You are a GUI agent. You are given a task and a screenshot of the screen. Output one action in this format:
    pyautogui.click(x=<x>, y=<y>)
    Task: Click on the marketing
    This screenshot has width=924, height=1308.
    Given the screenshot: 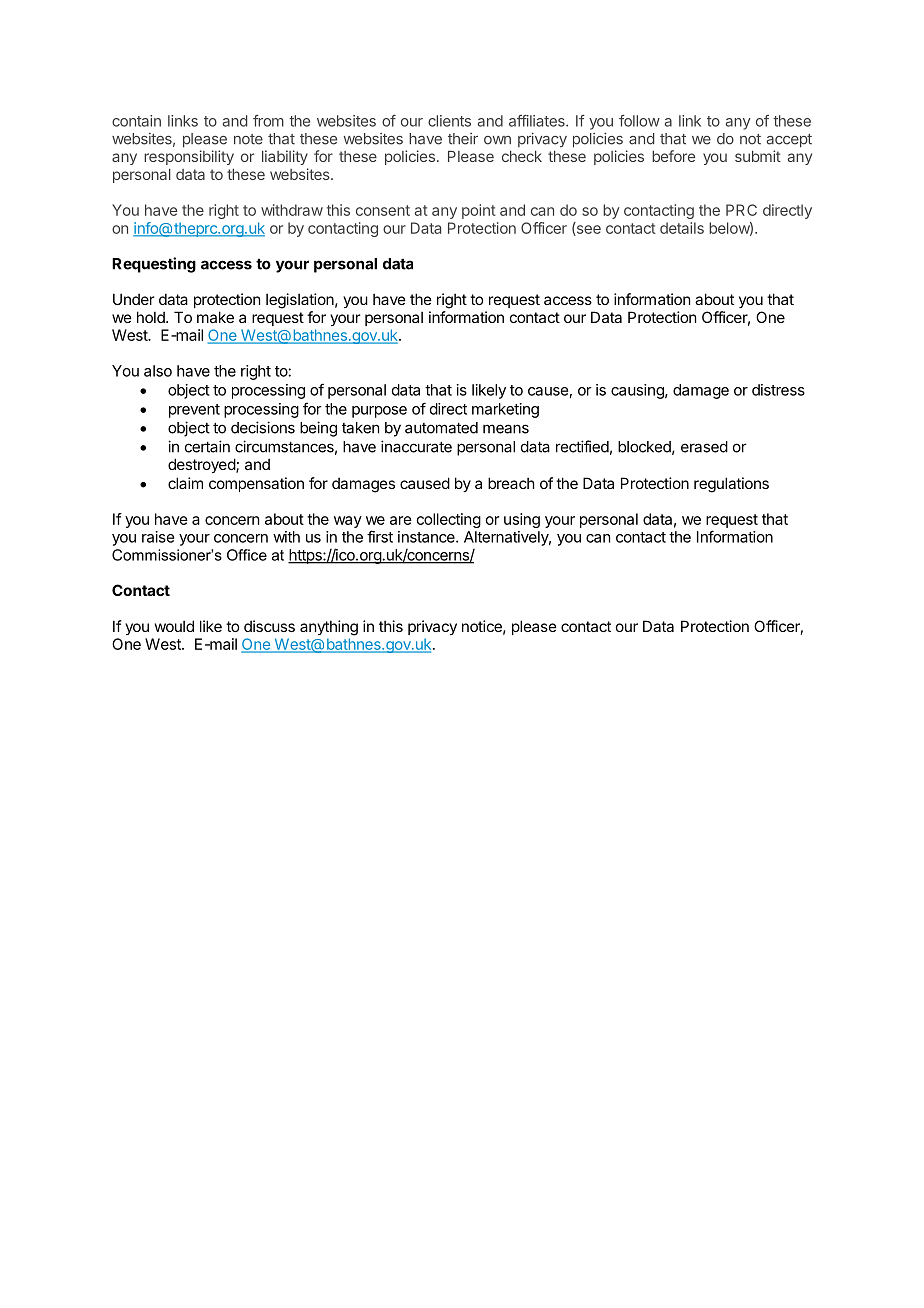 What is the action you would take?
    pyautogui.click(x=505, y=410)
